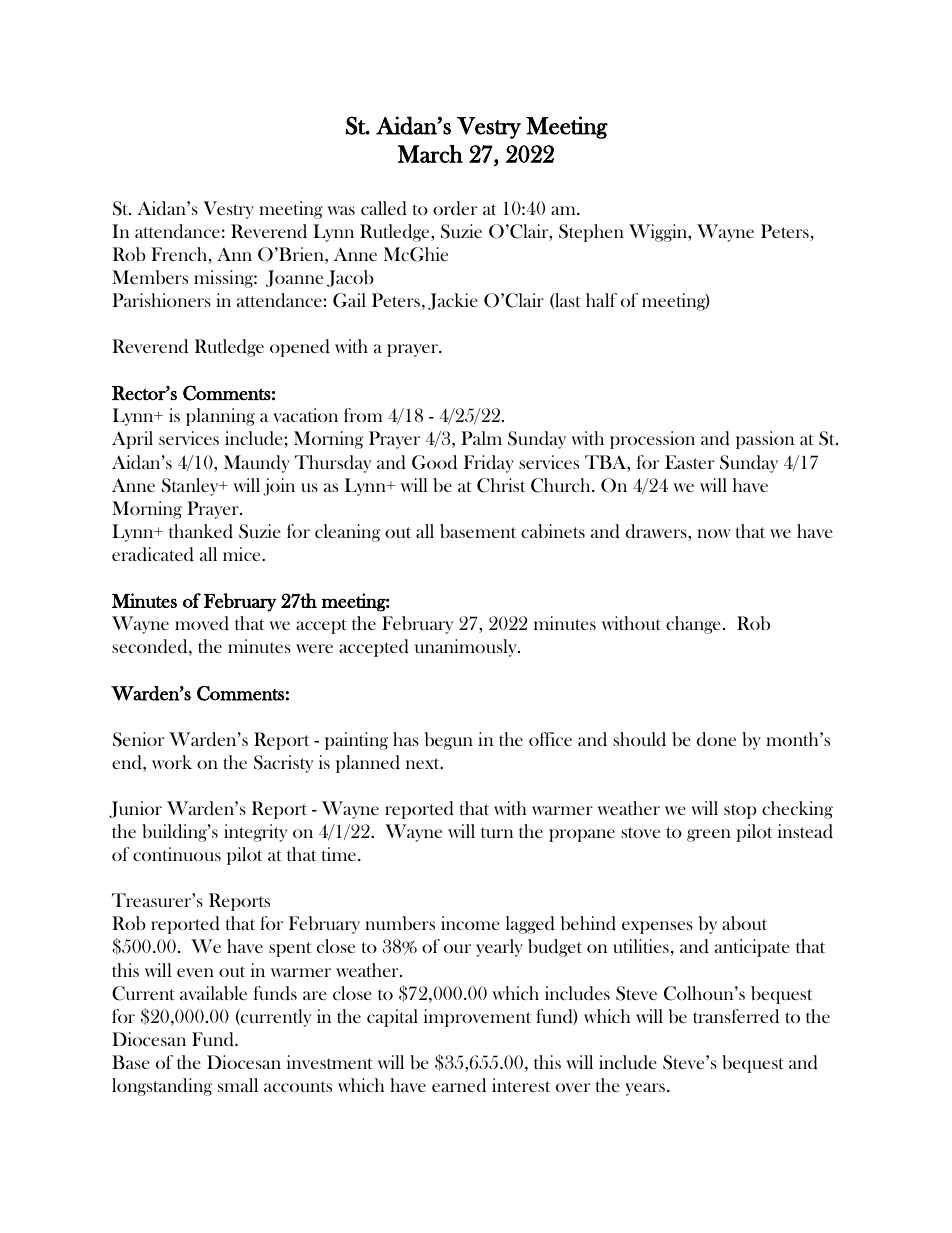 This document has height=1233, width=952. I want to click on small, so click(238, 1085).
